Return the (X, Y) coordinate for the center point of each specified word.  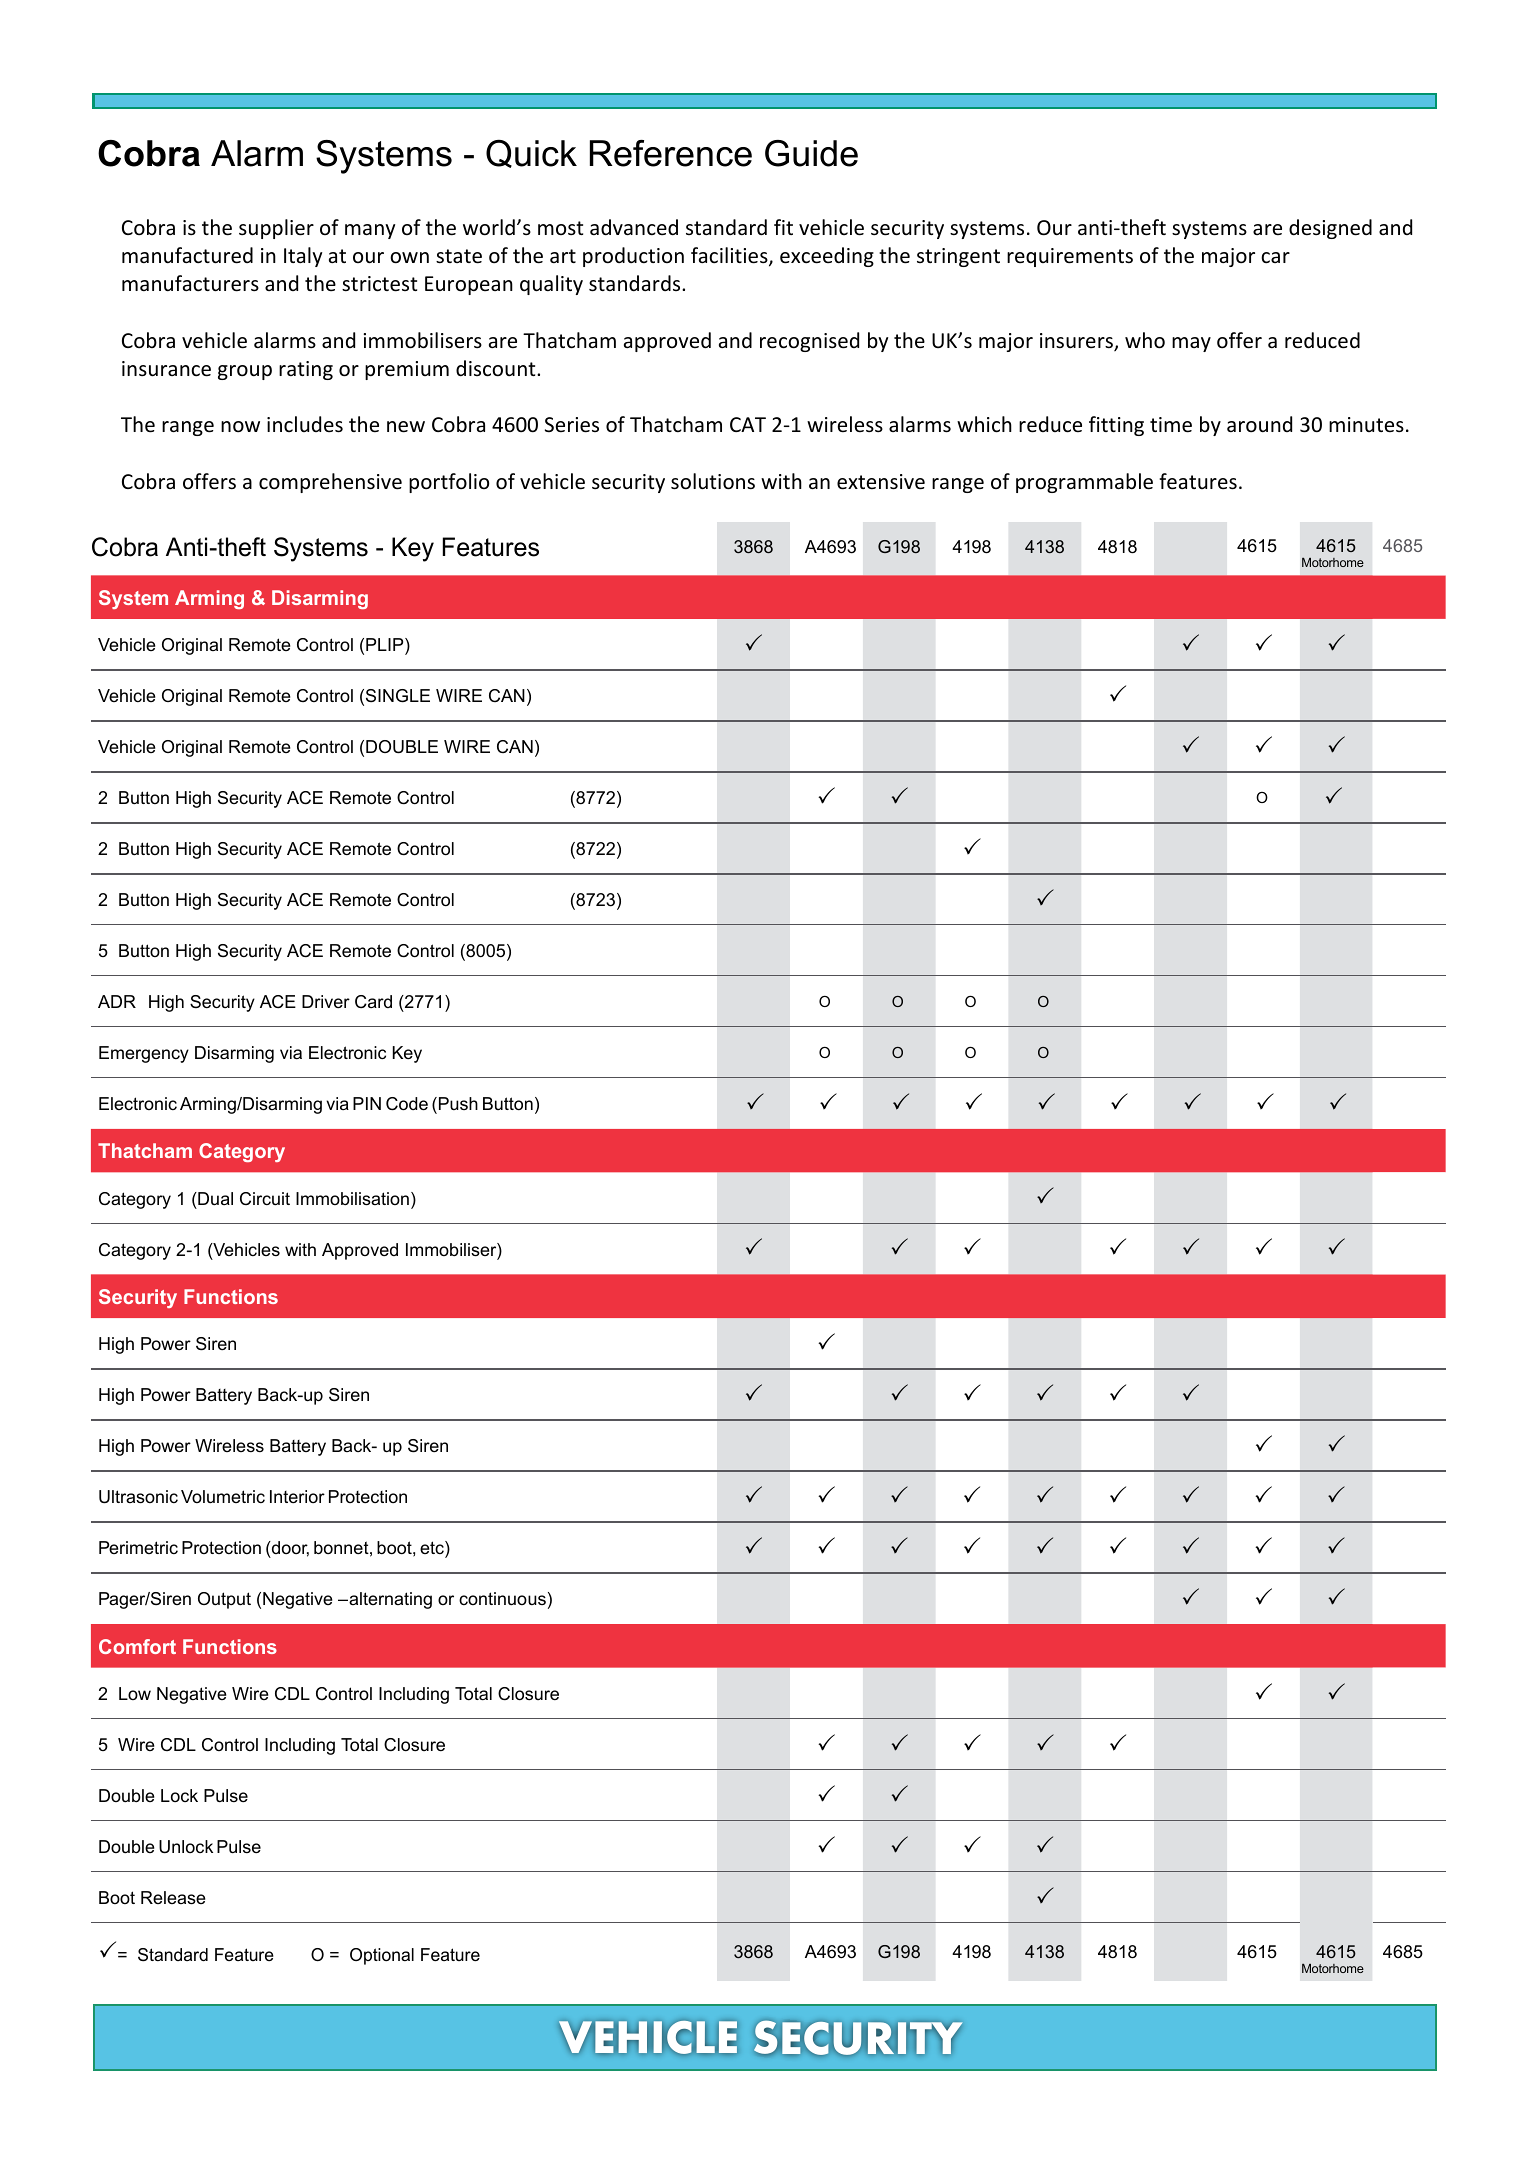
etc (433, 1549)
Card (373, 1002)
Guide (811, 153)
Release (173, 1898)
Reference (671, 153)
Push (457, 1103)
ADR (117, 1001)
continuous (502, 1598)
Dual (214, 1198)
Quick (531, 153)
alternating (389, 1600)
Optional (382, 1956)
